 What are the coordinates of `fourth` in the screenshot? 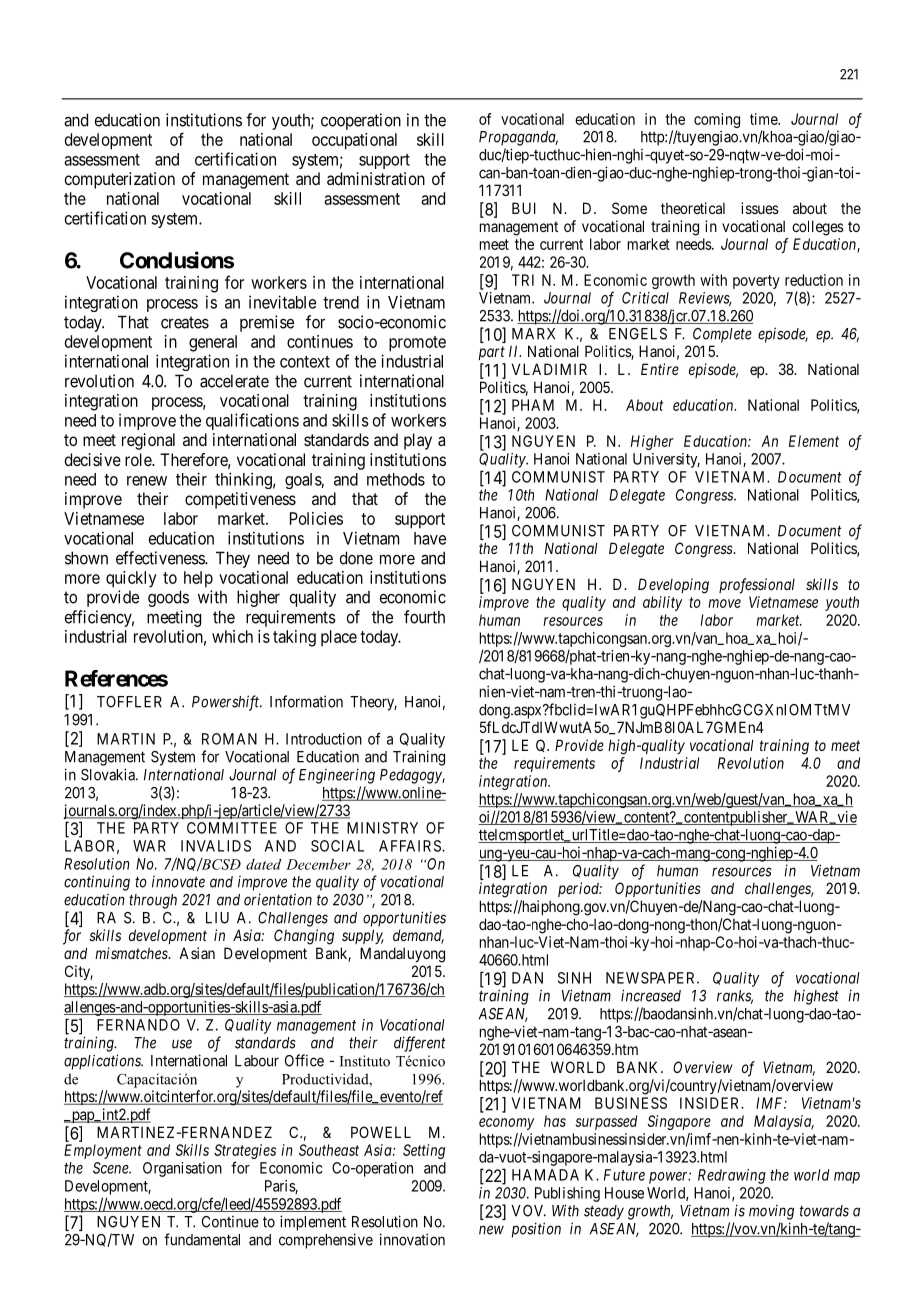 It's located at (424, 617).
